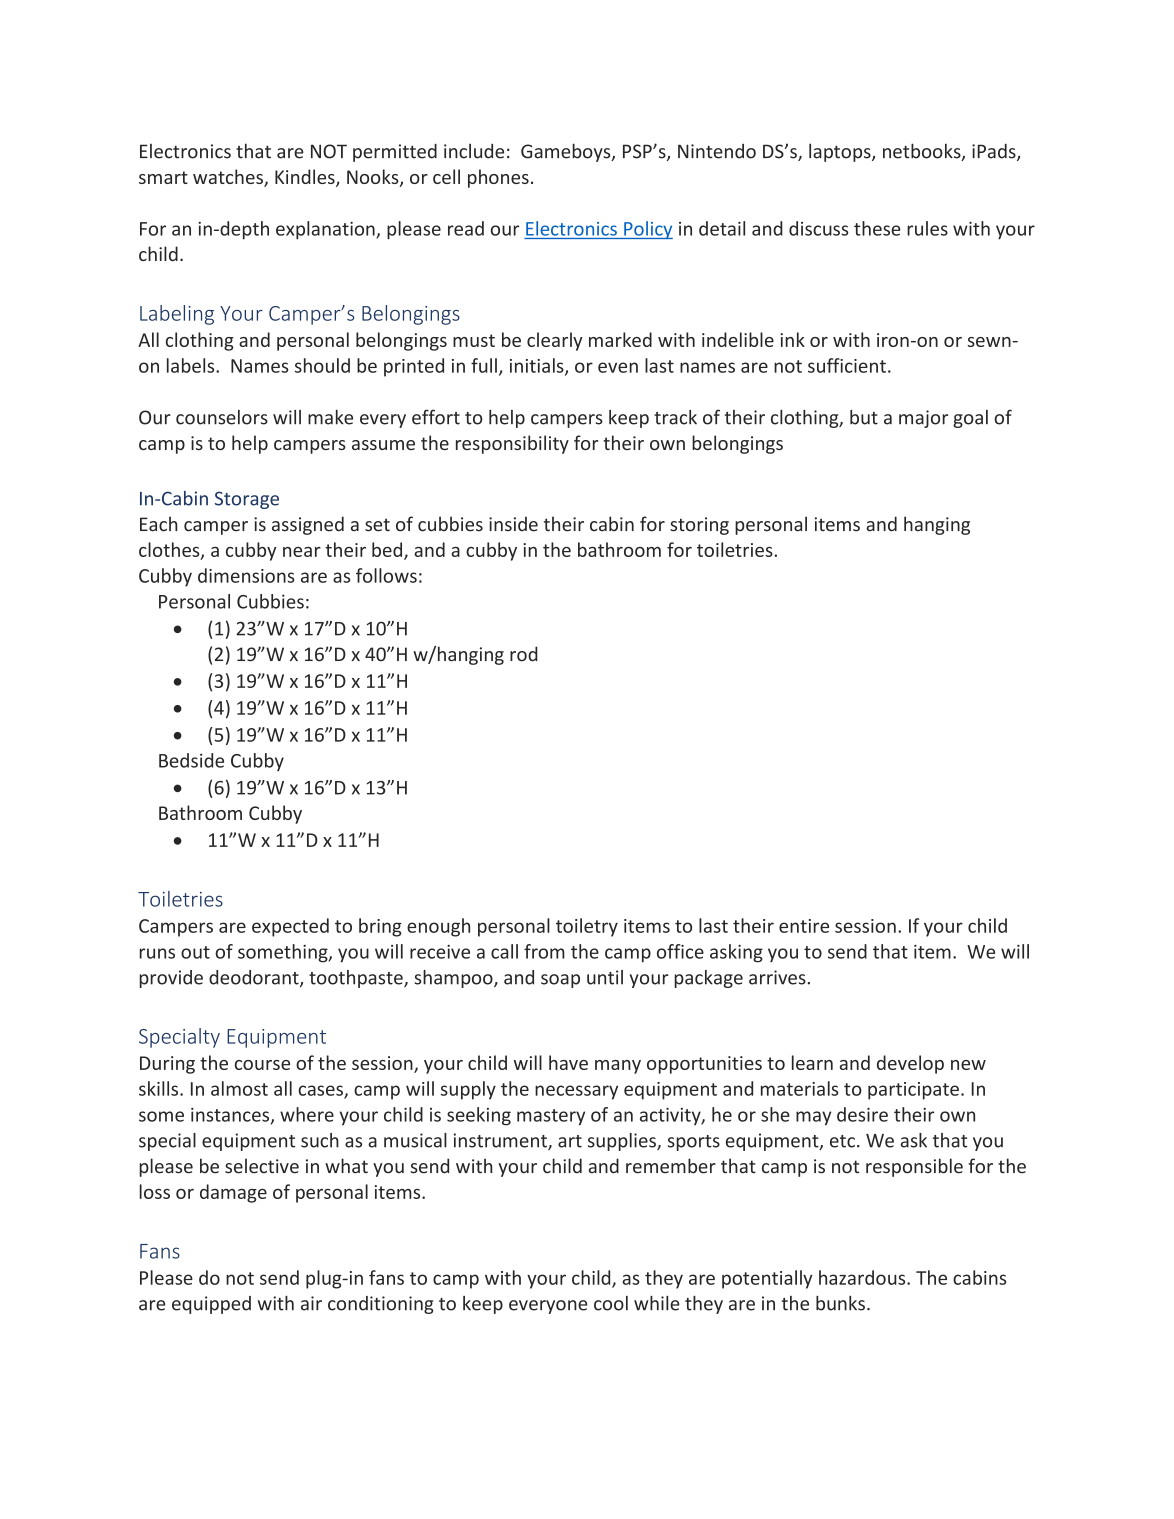  What do you see at coordinates (841, 152) in the screenshot?
I see `laptops` at bounding box center [841, 152].
